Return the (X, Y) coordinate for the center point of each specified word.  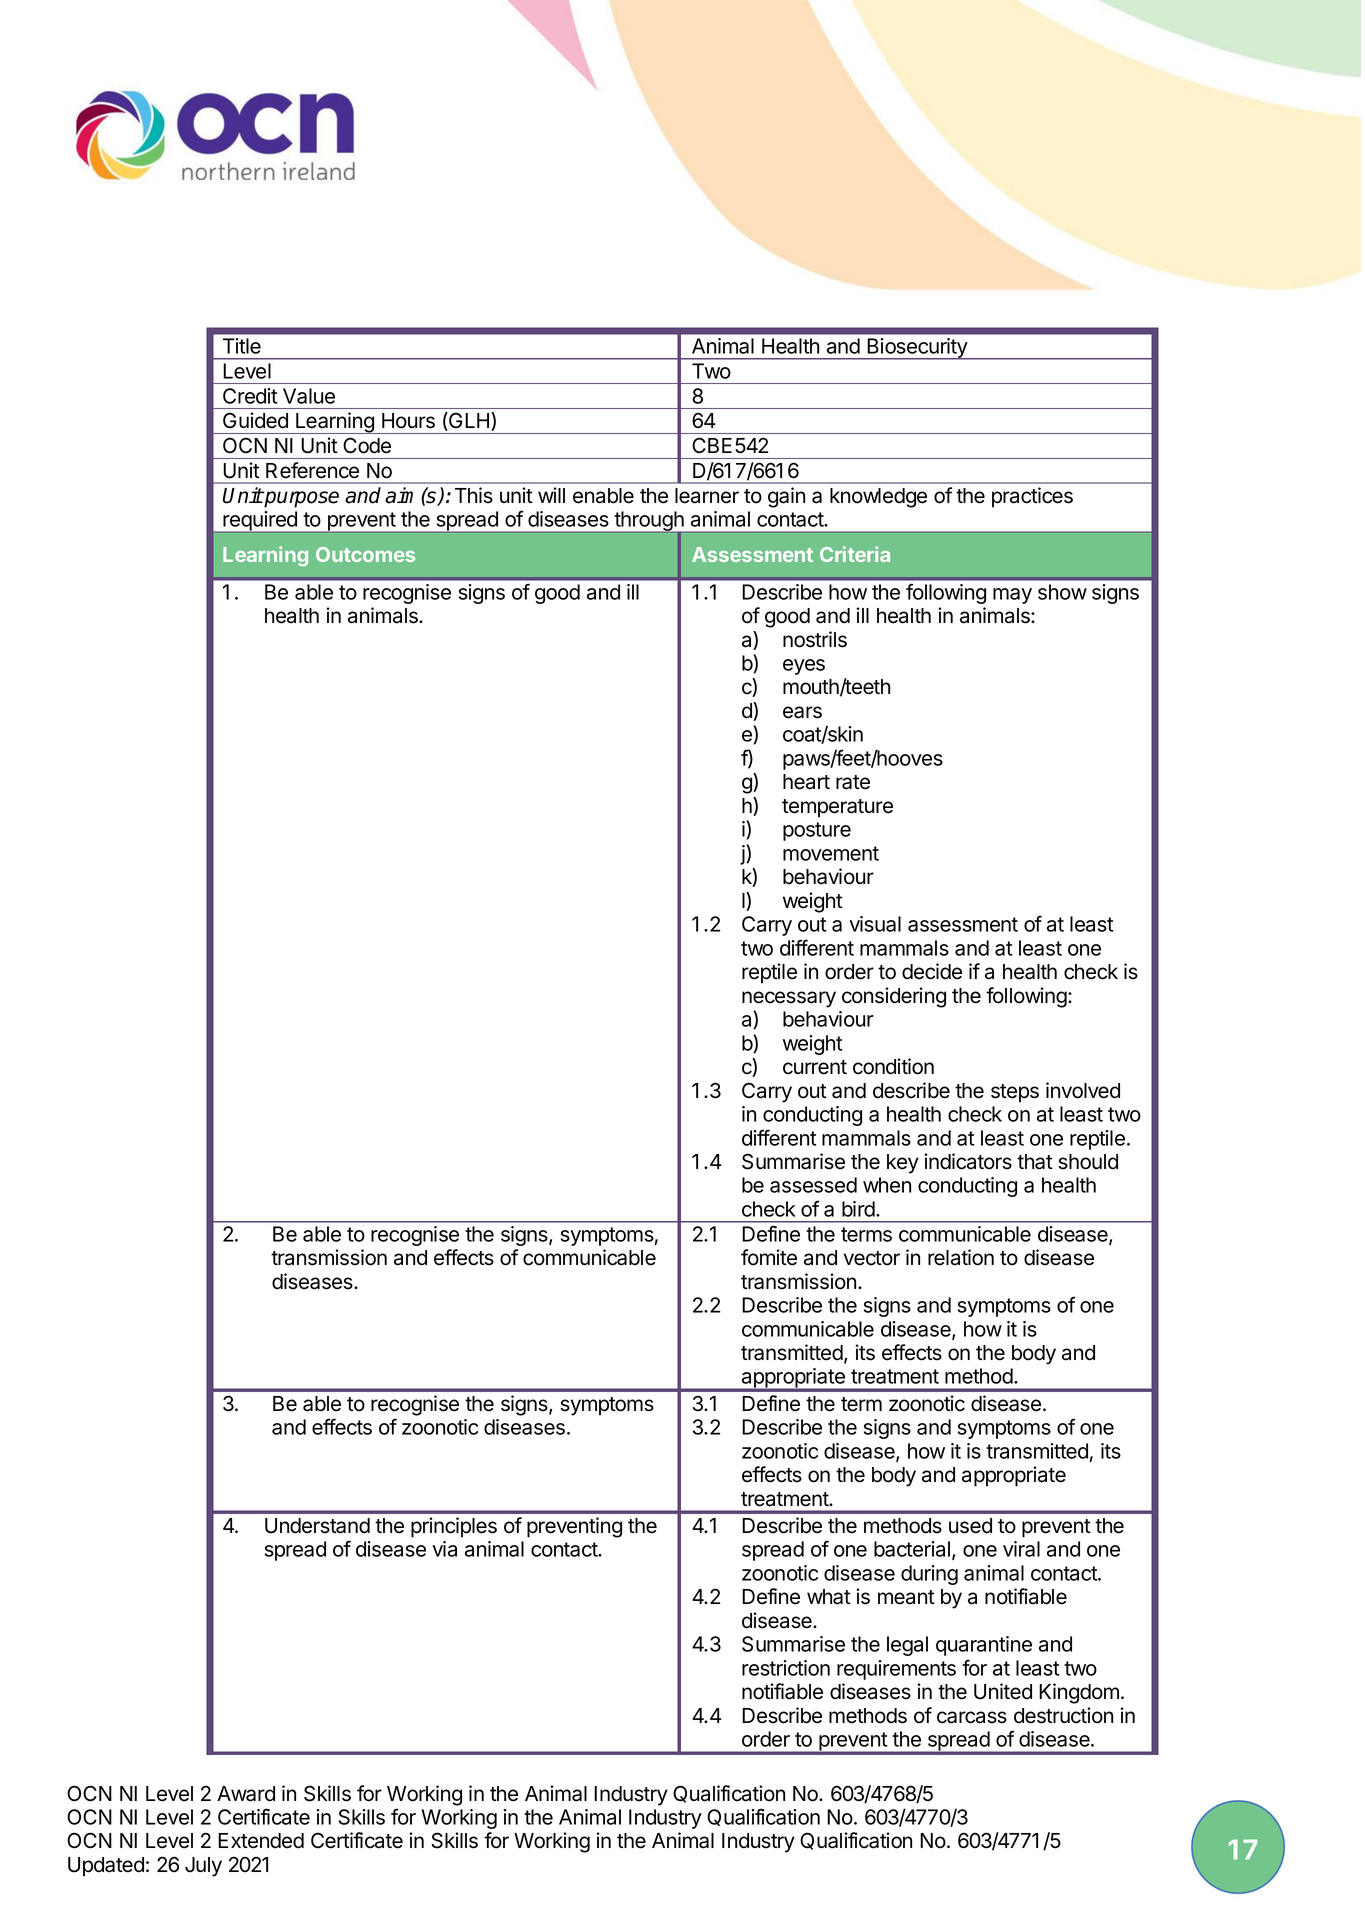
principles (454, 1527)
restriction (786, 1668)
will (551, 495)
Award (246, 1794)
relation (961, 1257)
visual (875, 924)
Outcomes (365, 554)
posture (817, 831)
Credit (250, 396)
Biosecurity (917, 349)
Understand (317, 1526)
